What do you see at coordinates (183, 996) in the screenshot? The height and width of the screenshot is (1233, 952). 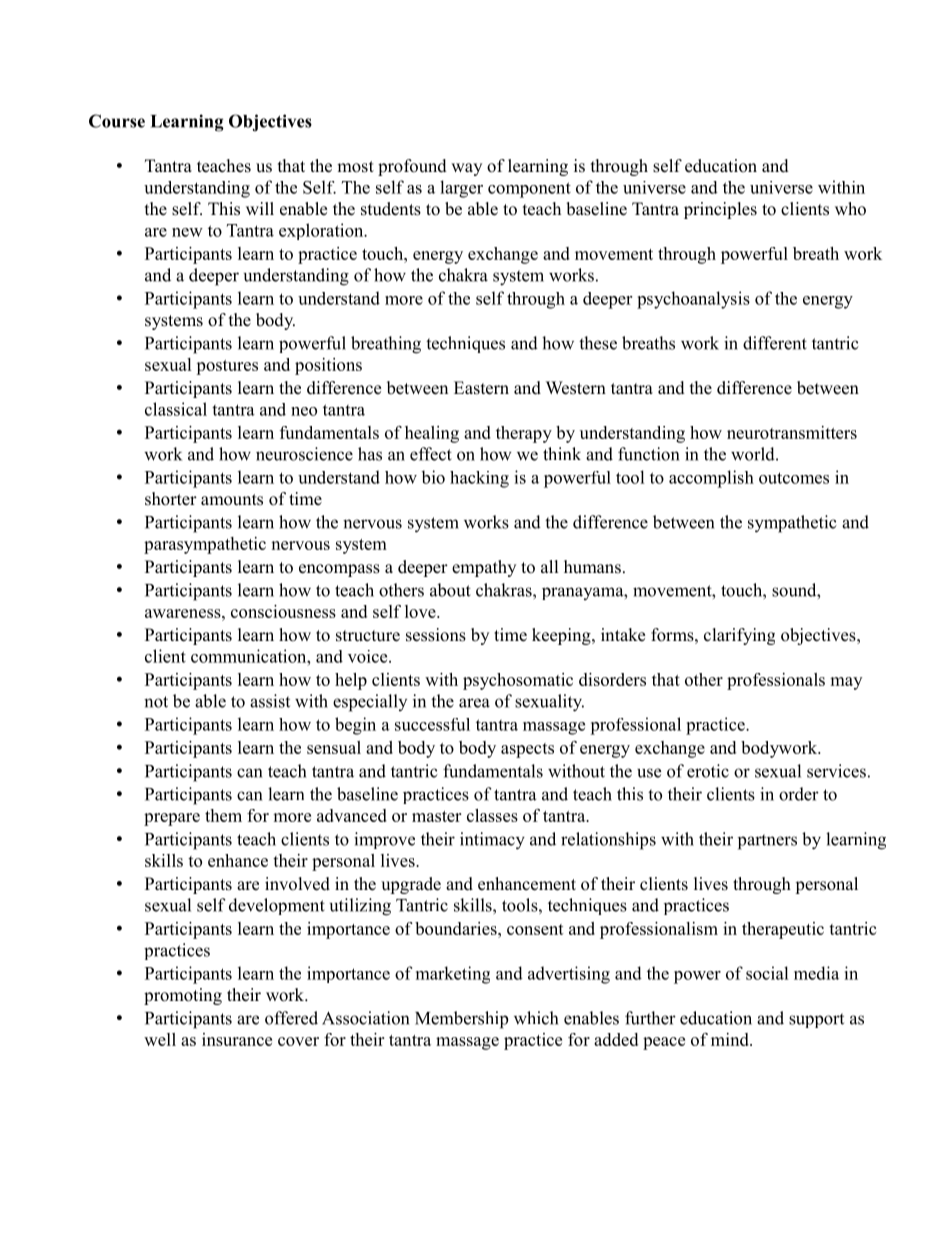 I see `promoting` at bounding box center [183, 996].
